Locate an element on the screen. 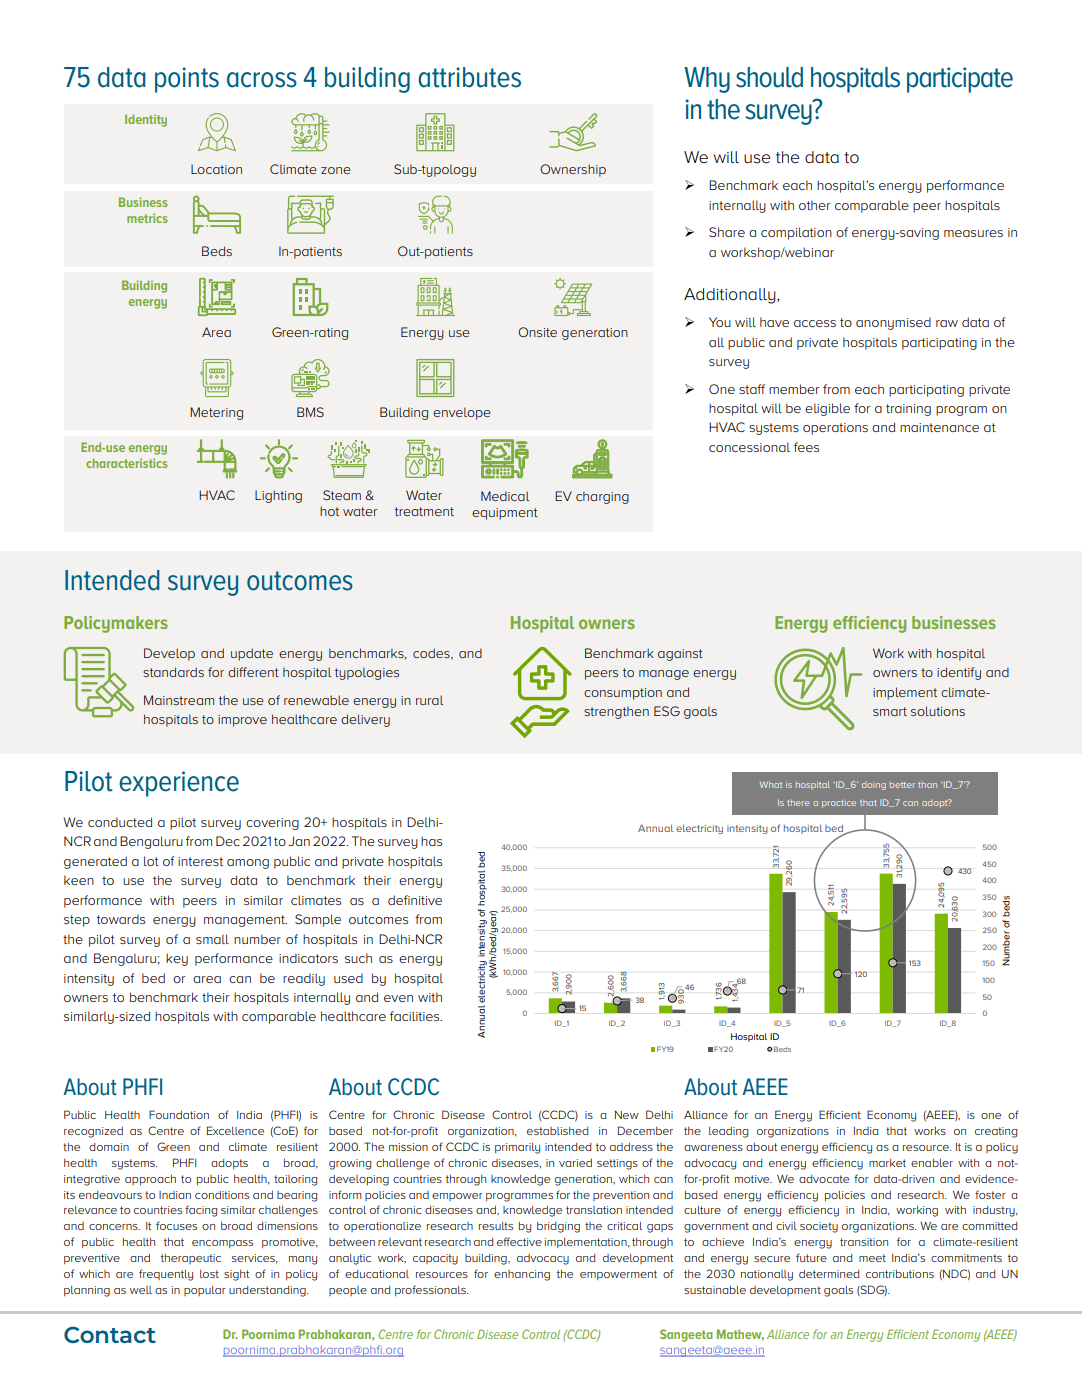 This screenshot has width=1082, height=1400. key is located at coordinates (177, 959).
